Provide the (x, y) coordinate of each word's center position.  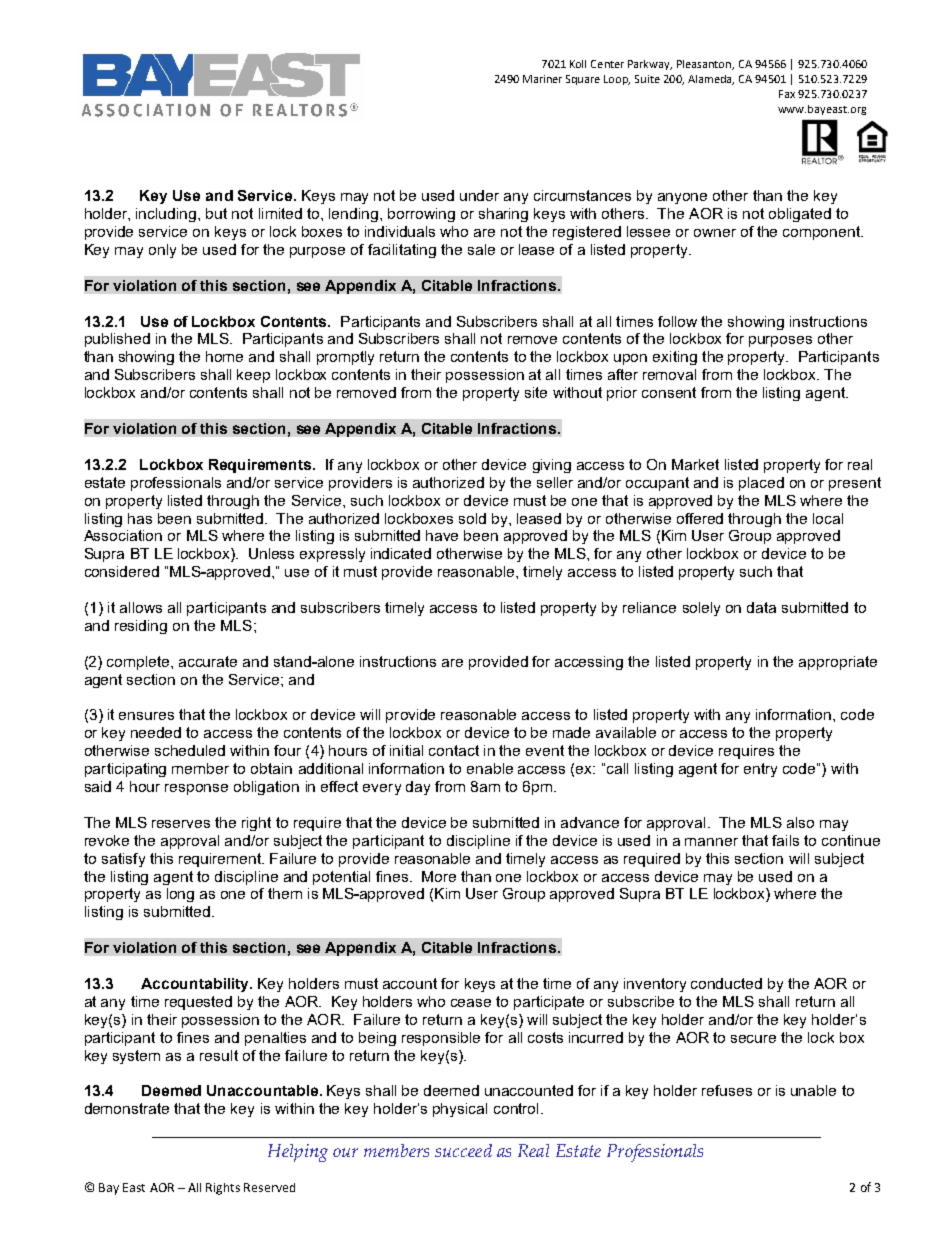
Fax (787, 94)
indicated (401, 553)
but (216, 213)
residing (141, 627)
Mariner (542, 79)
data (761, 607)
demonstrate (127, 1108)
